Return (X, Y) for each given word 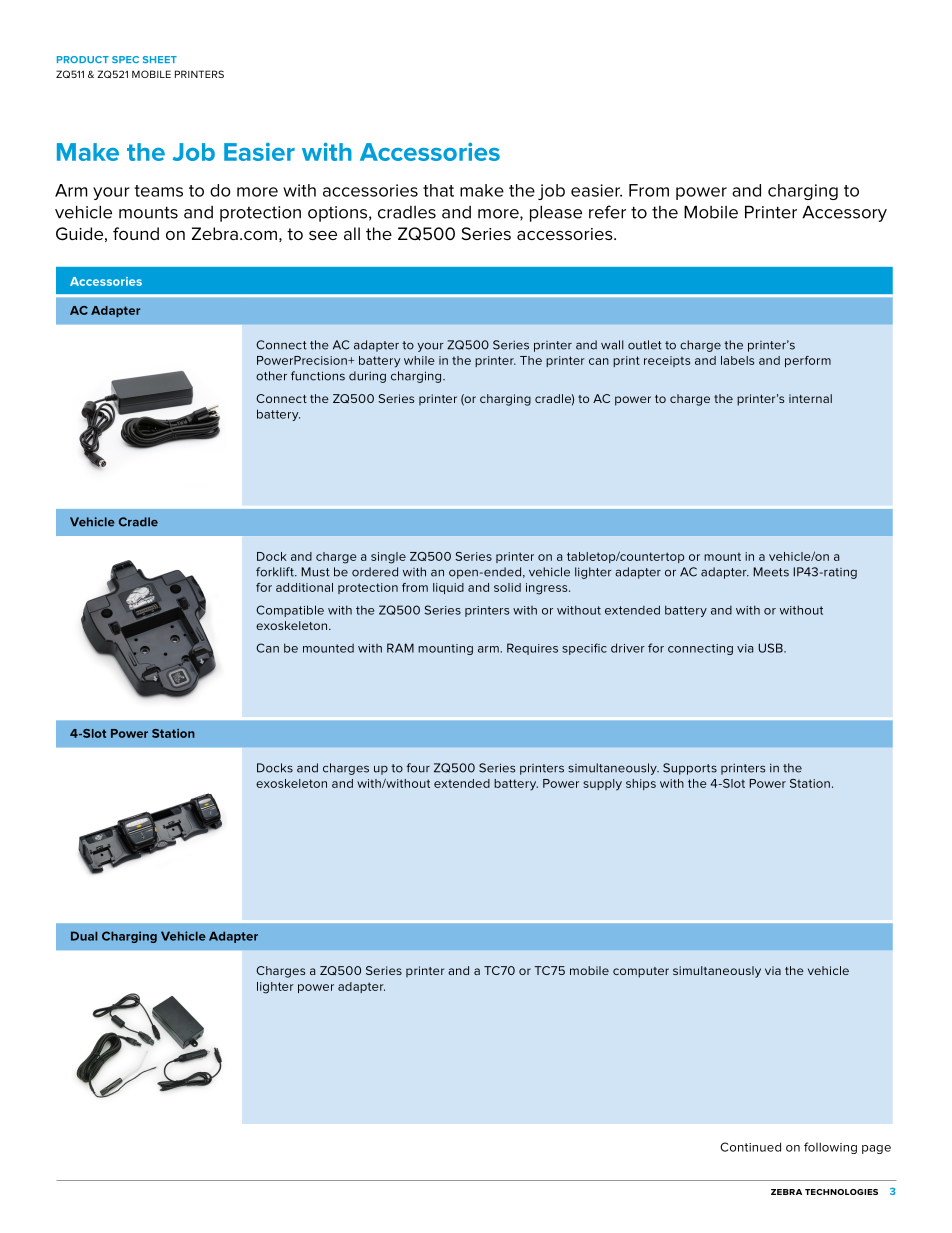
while (419, 360)
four (418, 768)
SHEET (160, 59)
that (438, 190)
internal (810, 398)
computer (641, 972)
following (830, 1148)
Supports (690, 769)
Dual (84, 936)
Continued (750, 1147)
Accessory (844, 213)
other (271, 376)
